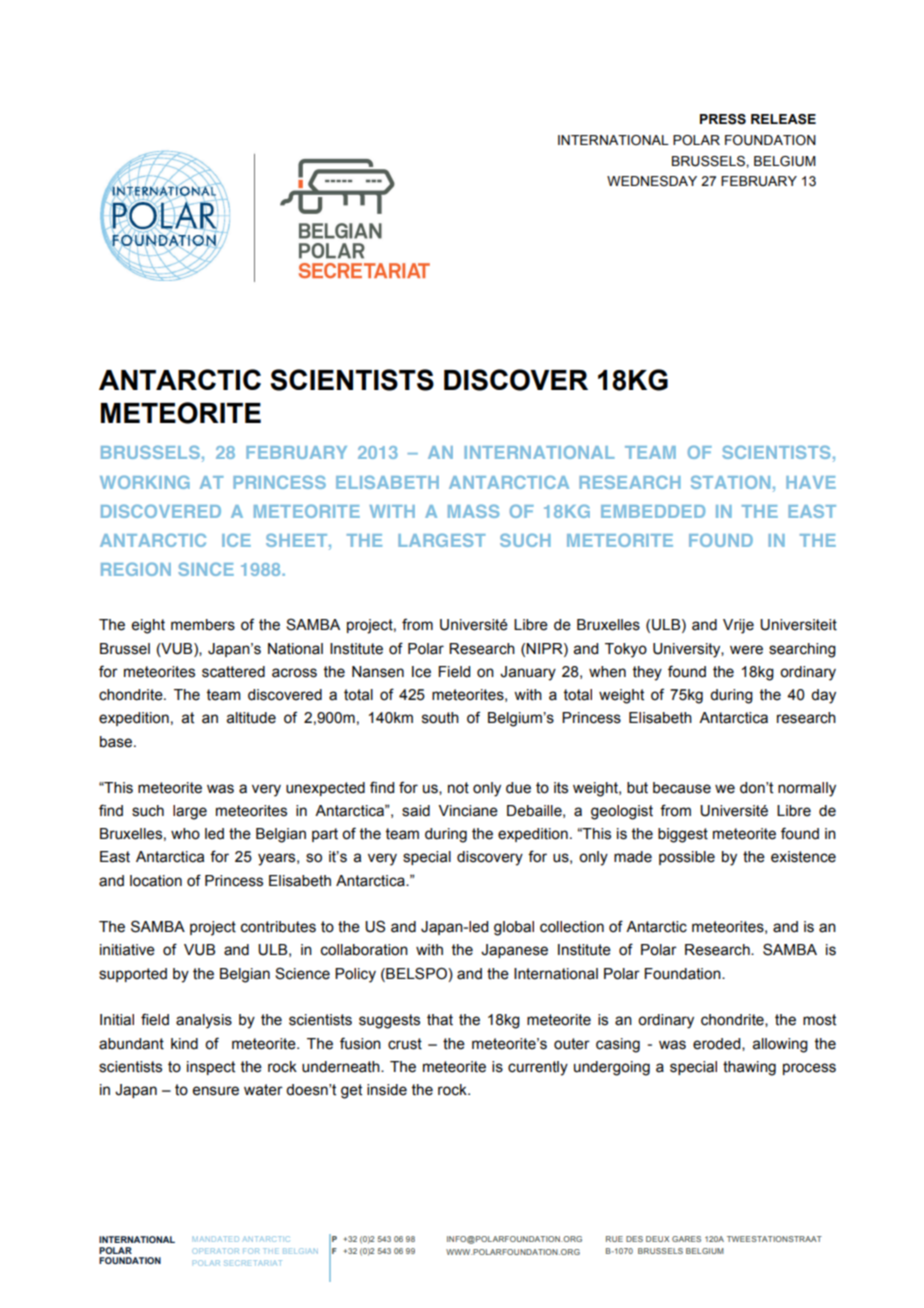  Describe the element at coordinates (514, 928) in the document. I see `global` at that location.
